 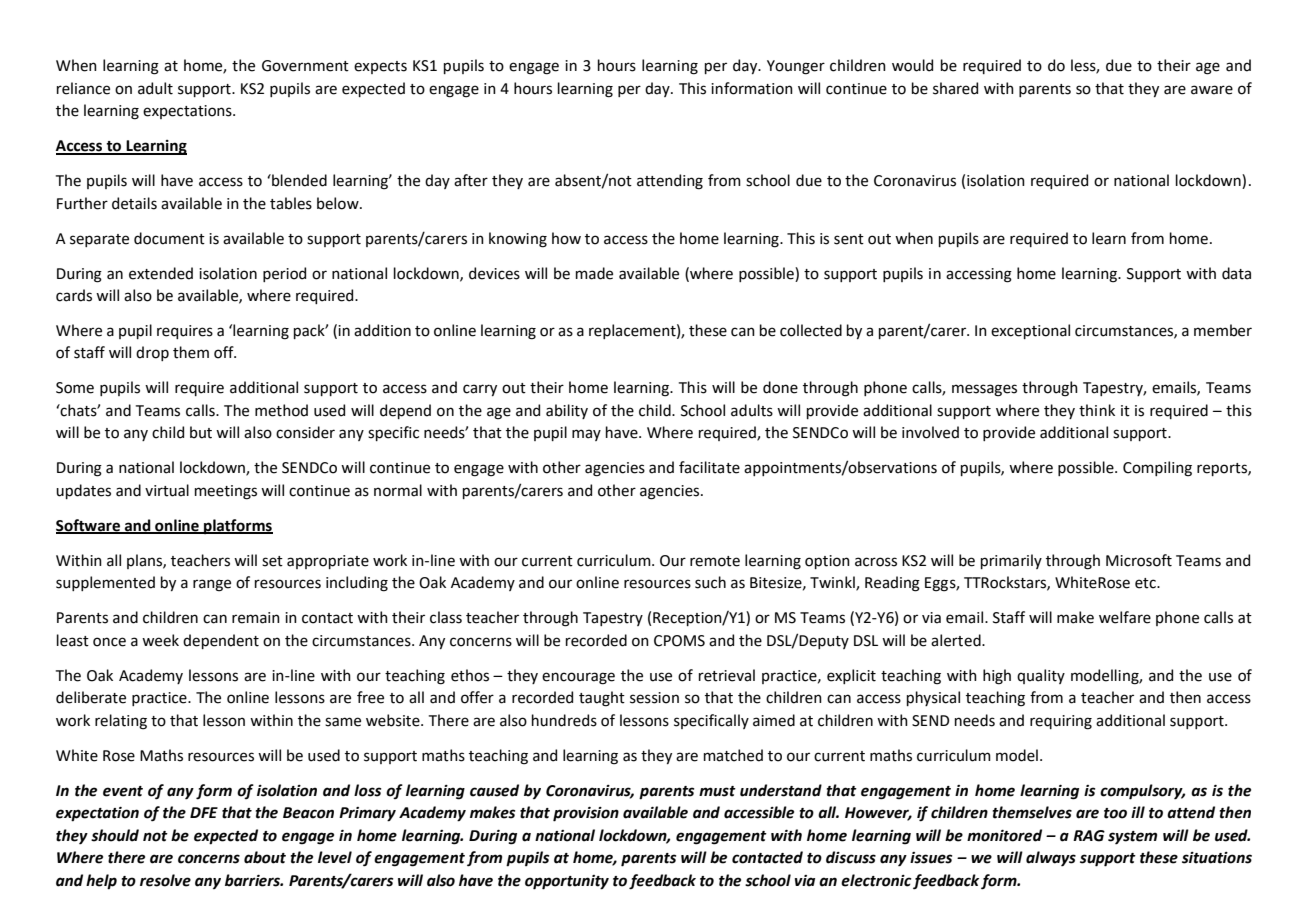 I want to click on always, so click(x=1051, y=859).
